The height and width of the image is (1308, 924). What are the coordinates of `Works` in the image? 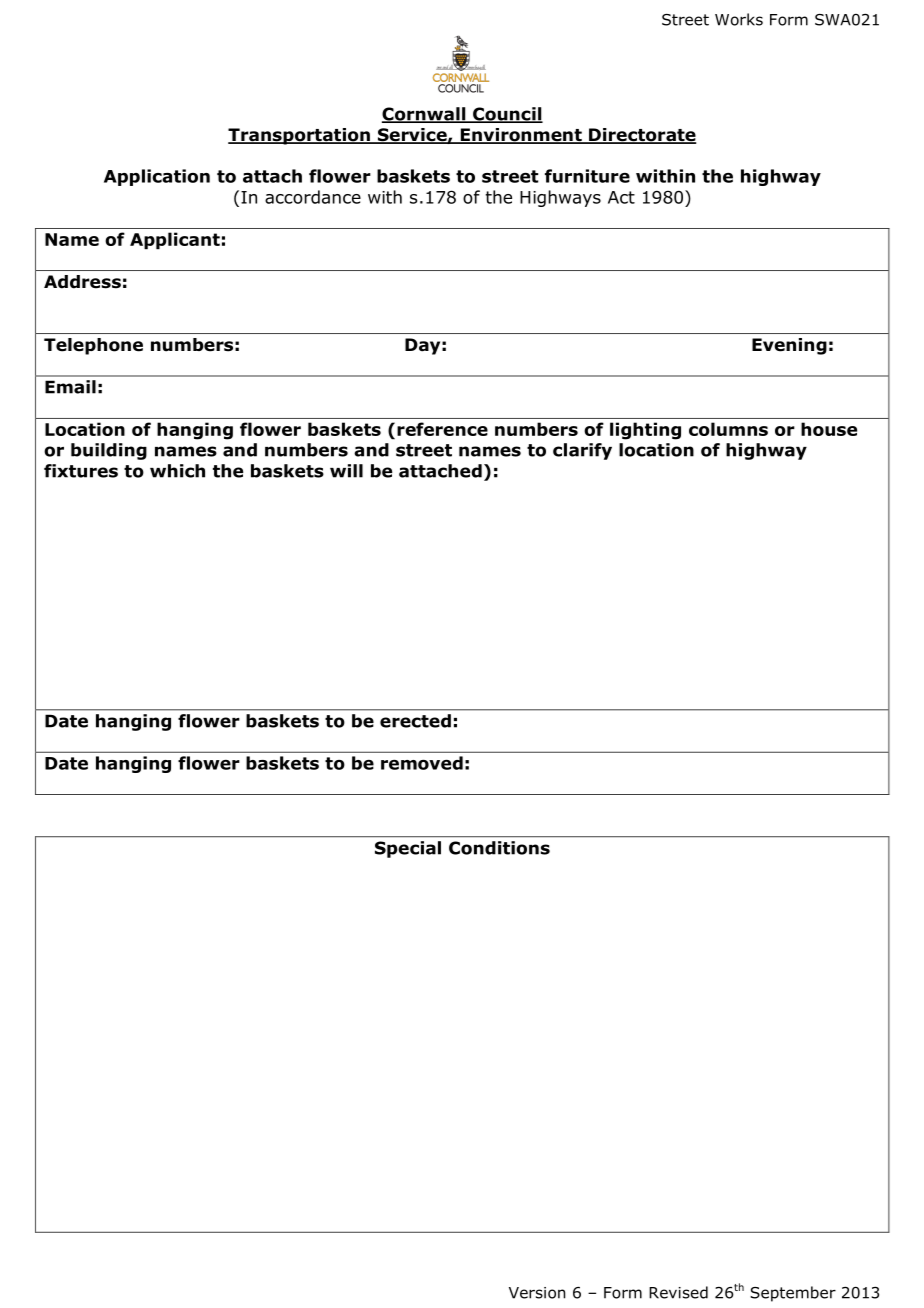 It's located at (739, 19).
